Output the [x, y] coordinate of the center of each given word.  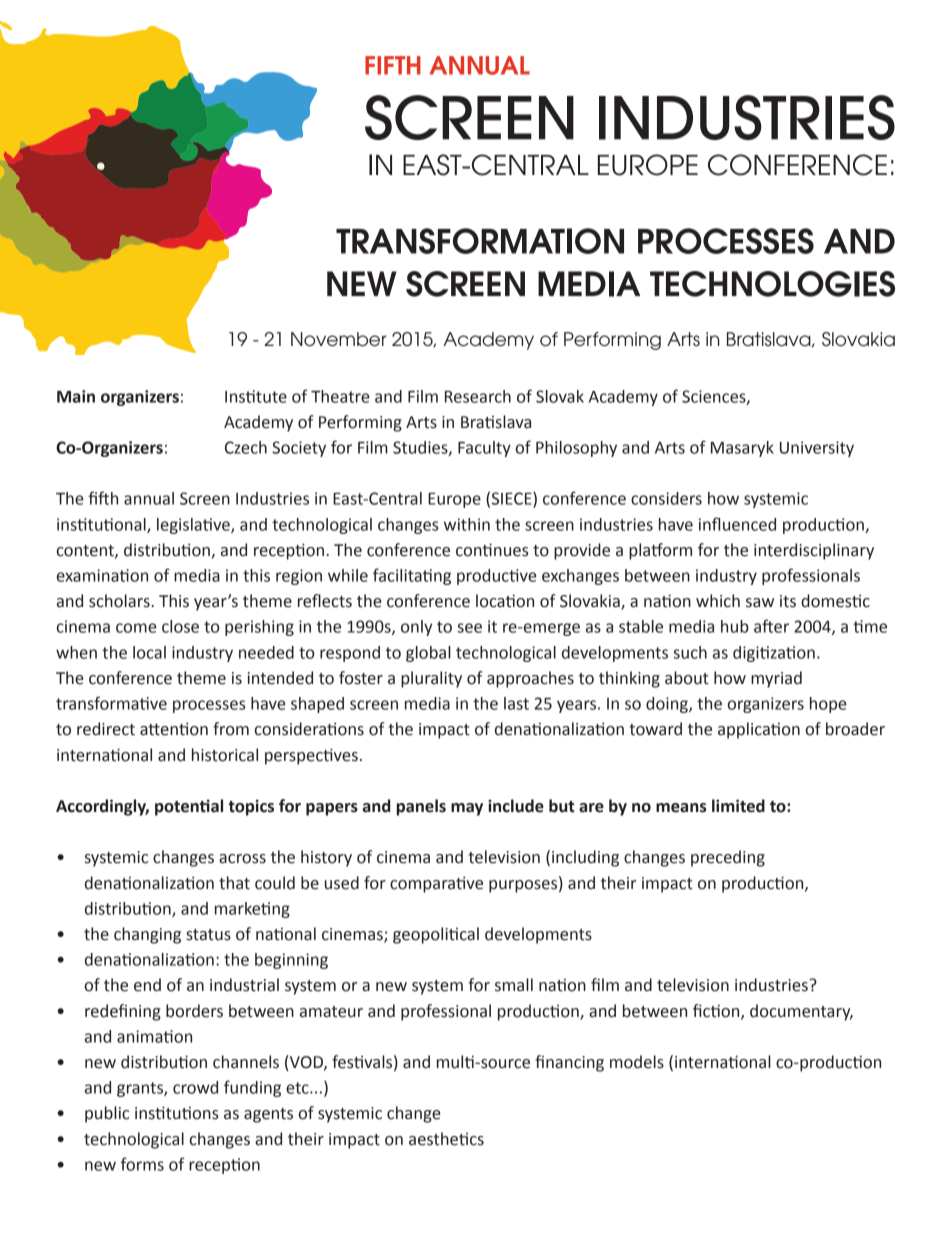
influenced [737, 524]
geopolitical [436, 935]
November [339, 339]
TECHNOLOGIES [772, 284]
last [516, 703]
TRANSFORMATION [480, 241]
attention [174, 729]
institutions [177, 1113]
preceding [728, 858]
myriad [776, 679]
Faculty [484, 449]
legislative [194, 526]
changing [147, 935]
